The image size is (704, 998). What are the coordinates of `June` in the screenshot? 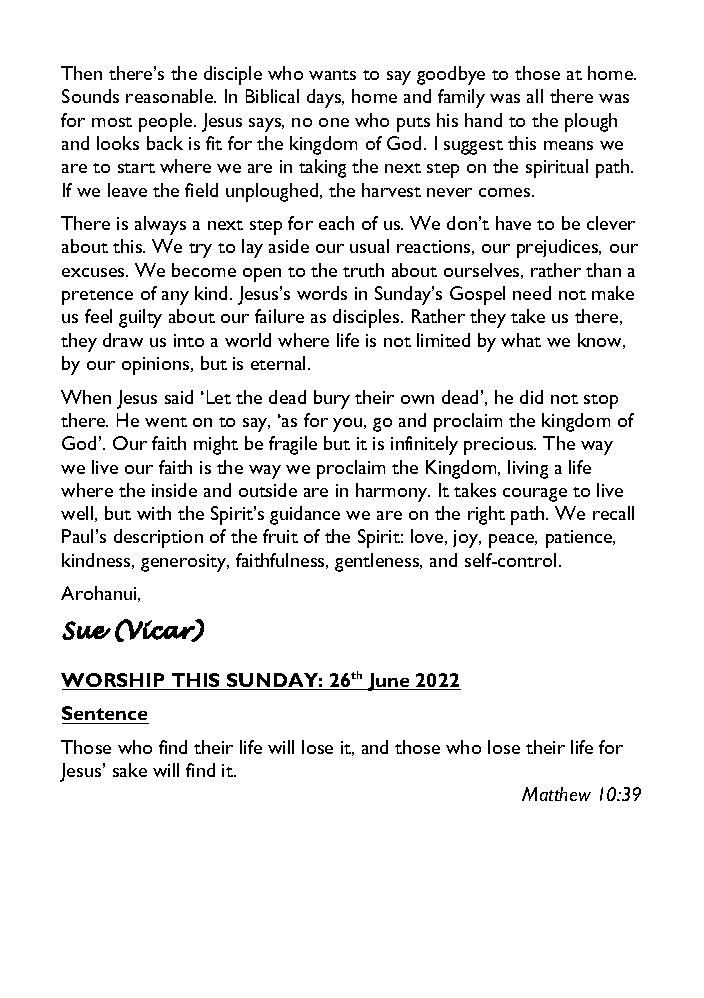 It's located at (389, 682).
